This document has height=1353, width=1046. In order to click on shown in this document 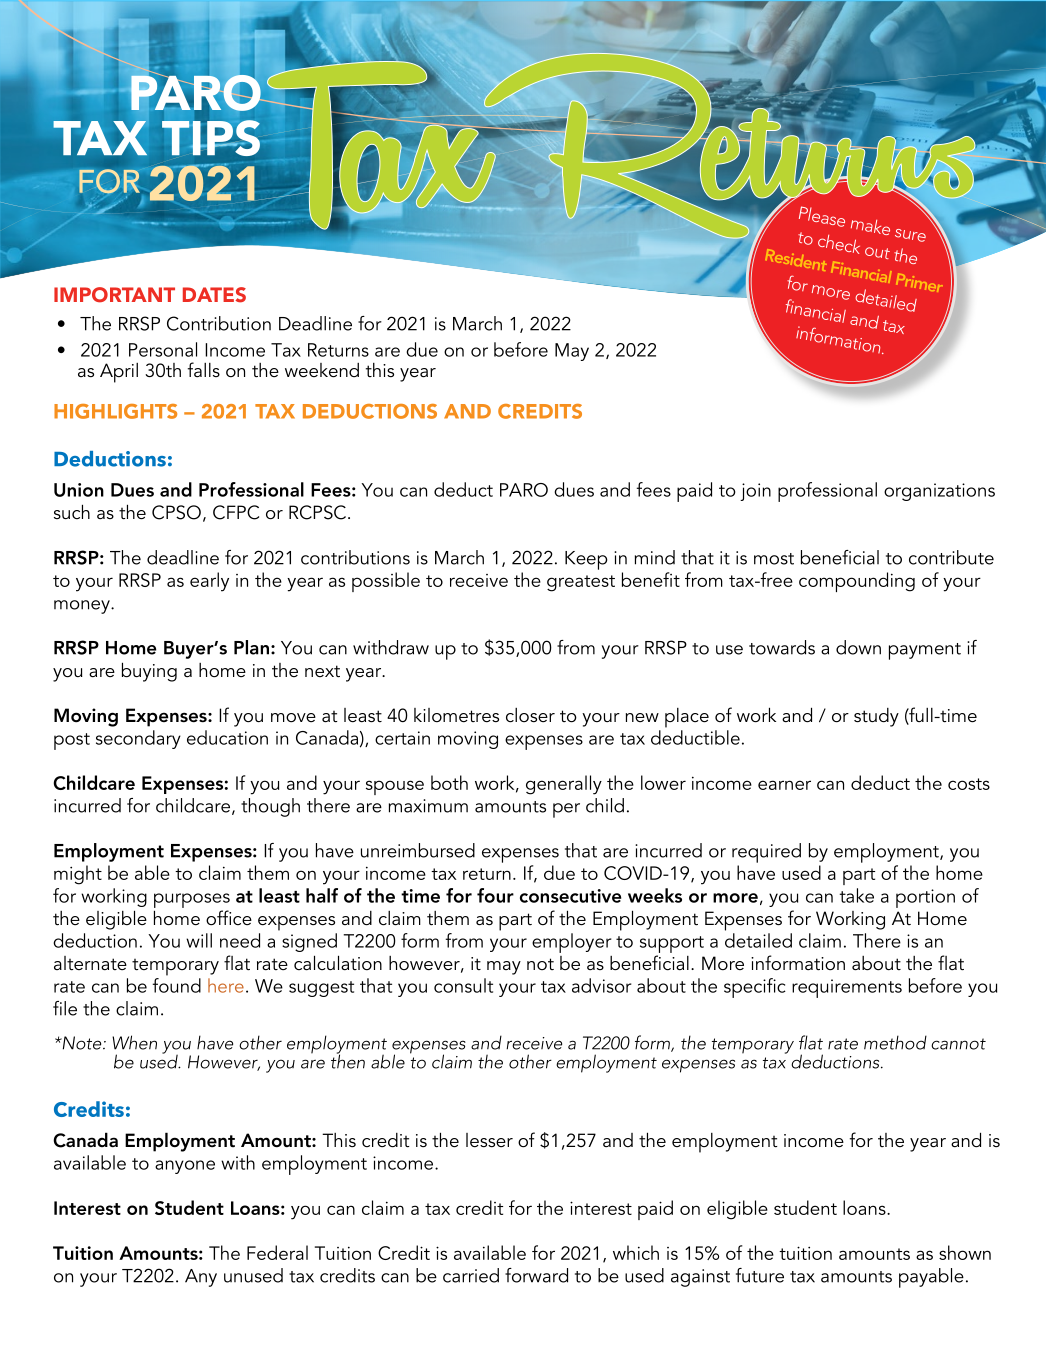, I will do `click(965, 1252)`.
